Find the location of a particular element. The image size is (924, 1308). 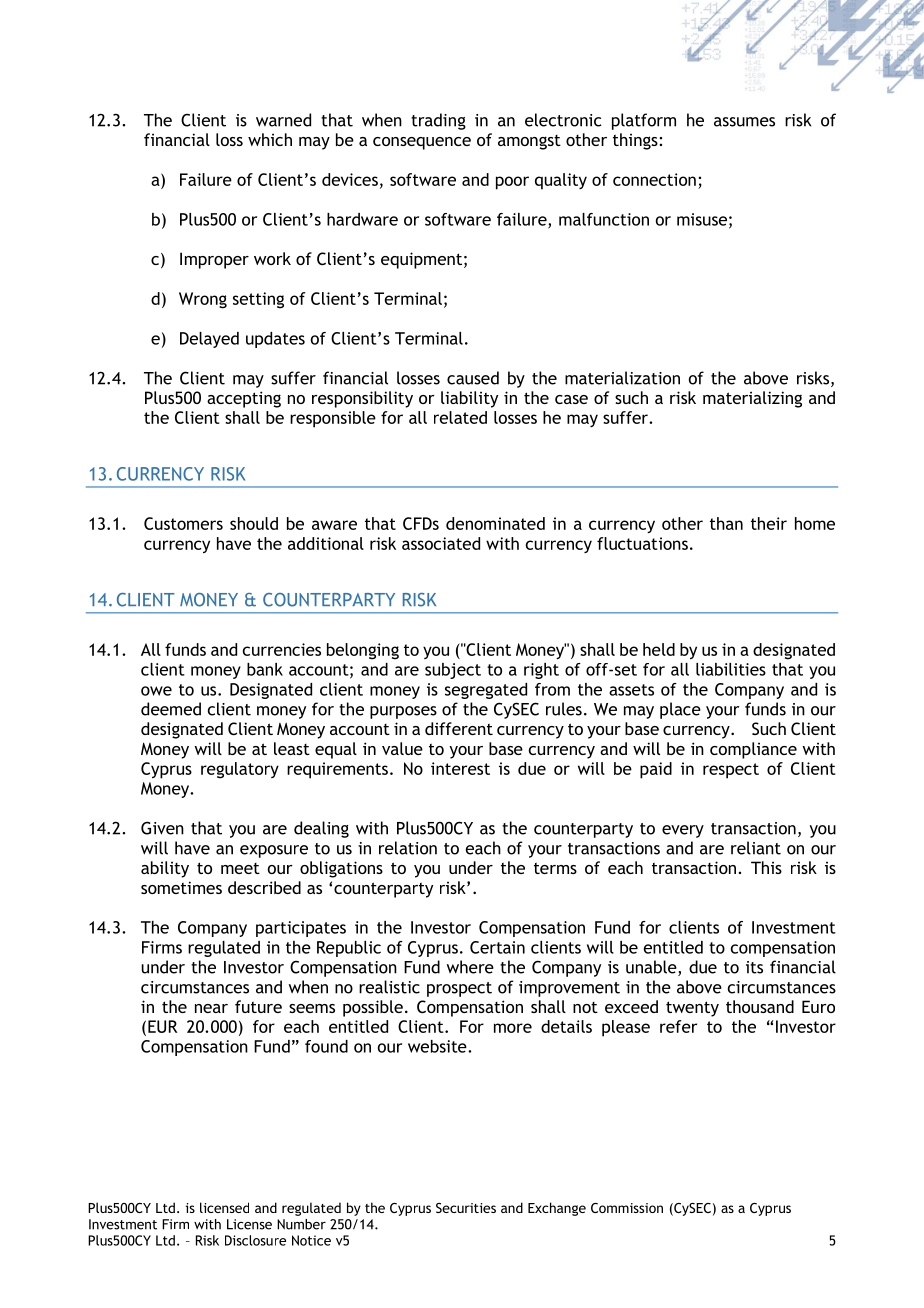

liabilities is located at coordinates (731, 669).
